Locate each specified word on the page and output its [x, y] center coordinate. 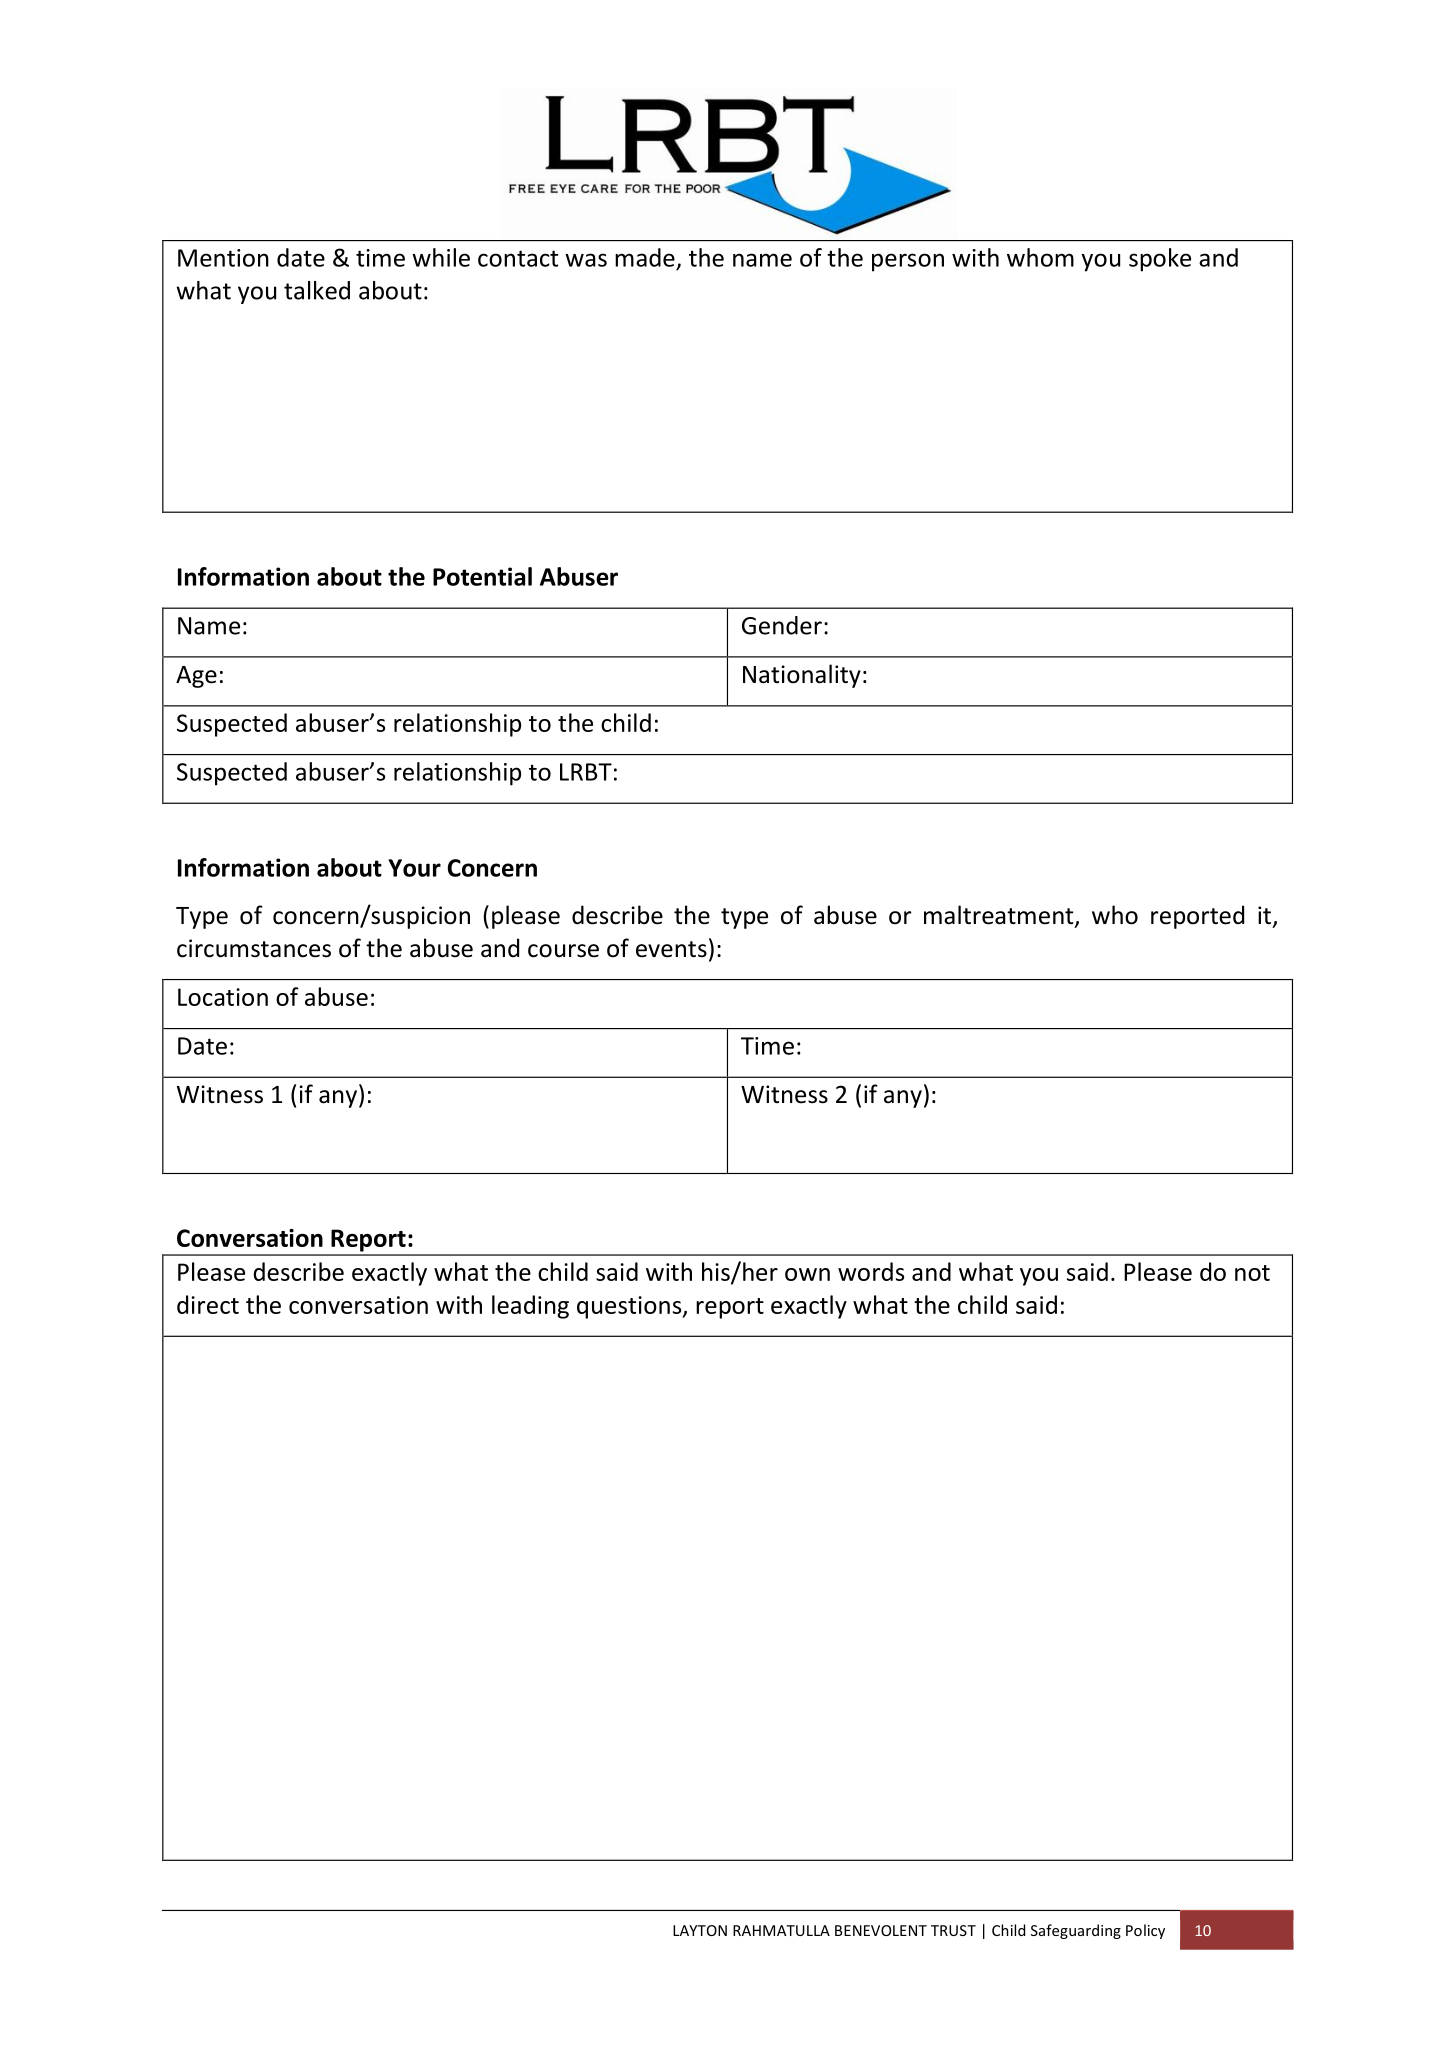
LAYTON [700, 1930]
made [645, 257]
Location [223, 997]
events [671, 949]
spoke [1160, 260]
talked [317, 290]
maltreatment [1000, 916]
